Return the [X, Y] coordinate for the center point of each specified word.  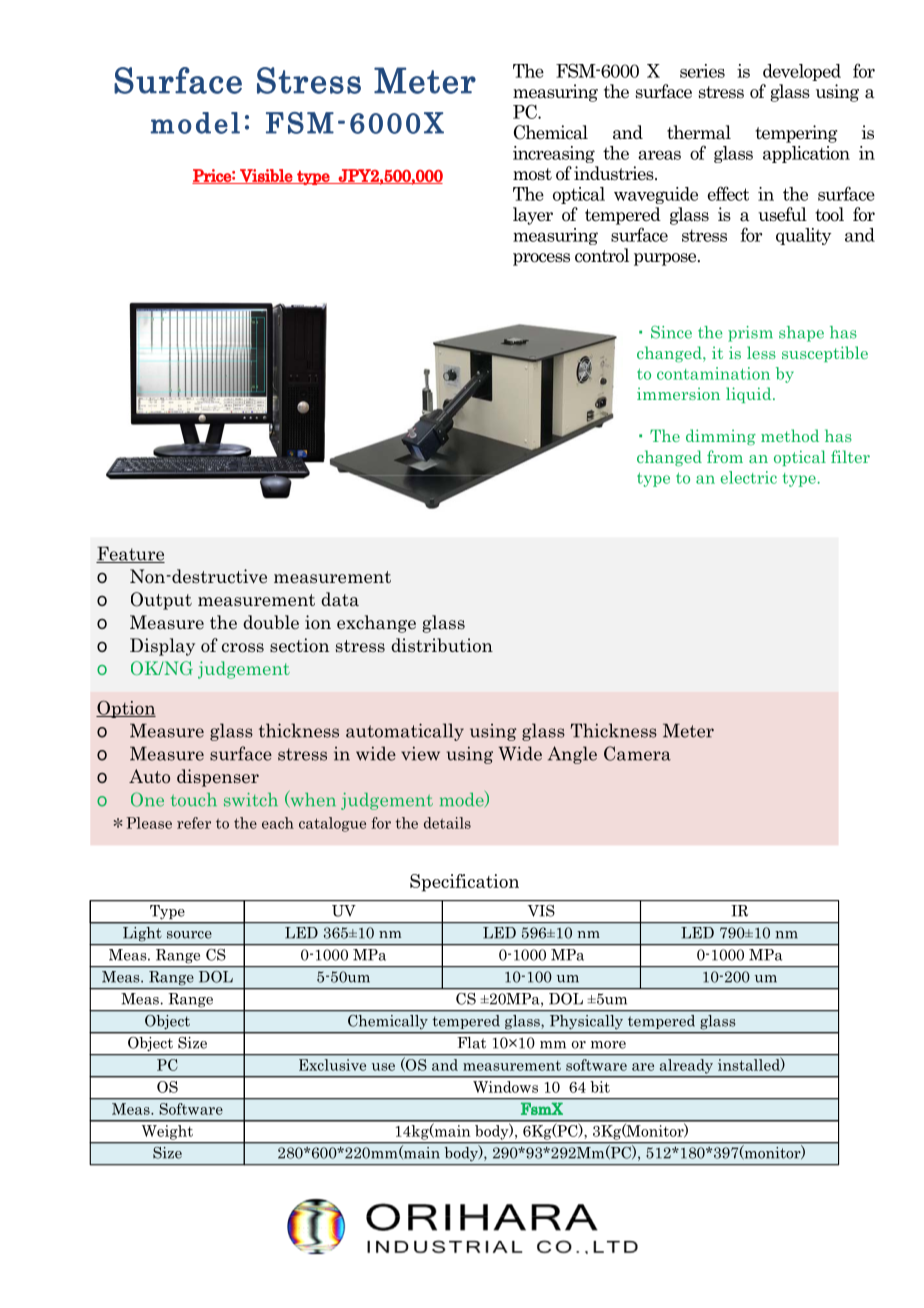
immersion [678, 394]
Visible [266, 176]
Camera [637, 753]
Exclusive [332, 1065]
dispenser [218, 778]
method [790, 435]
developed [802, 72]
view [420, 753]
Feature [130, 554]
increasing [554, 154]
